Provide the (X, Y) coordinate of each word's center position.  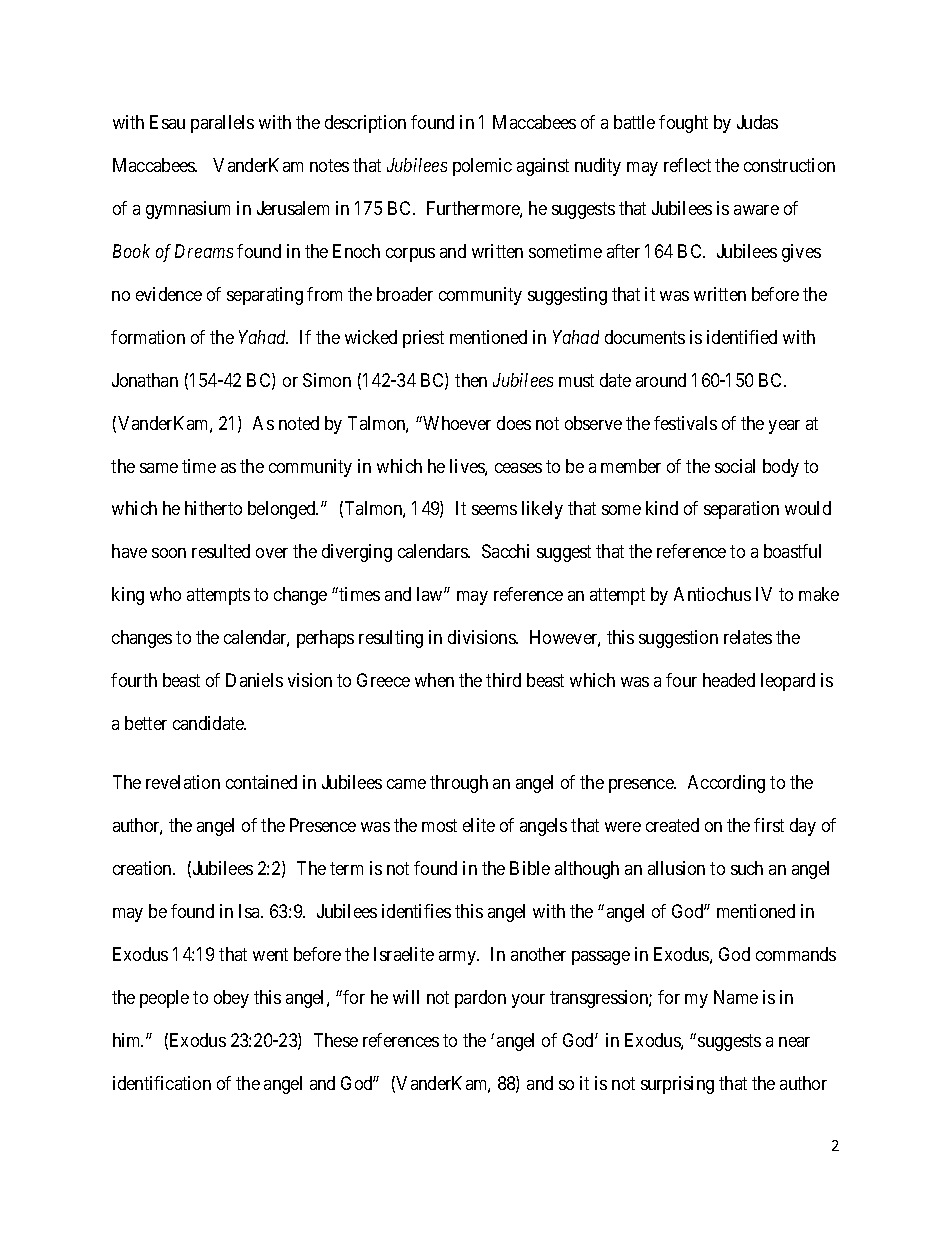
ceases (518, 468)
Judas (757, 122)
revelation (183, 782)
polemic (482, 167)
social (735, 466)
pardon (480, 999)
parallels (222, 124)
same (159, 468)
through (459, 784)
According (726, 784)
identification (162, 1083)
